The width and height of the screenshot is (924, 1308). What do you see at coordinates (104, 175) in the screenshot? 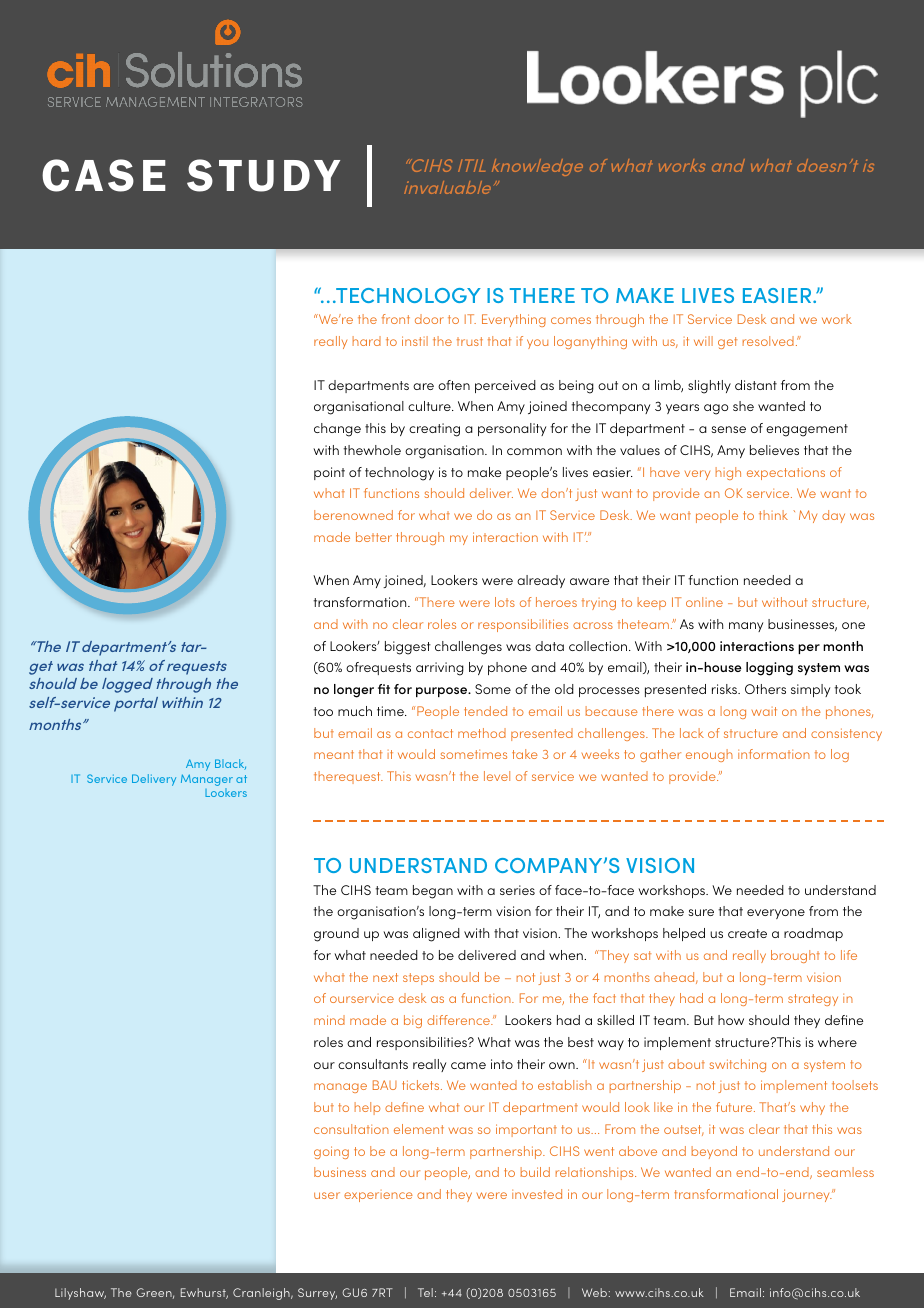
I see `CASE` at bounding box center [104, 175].
